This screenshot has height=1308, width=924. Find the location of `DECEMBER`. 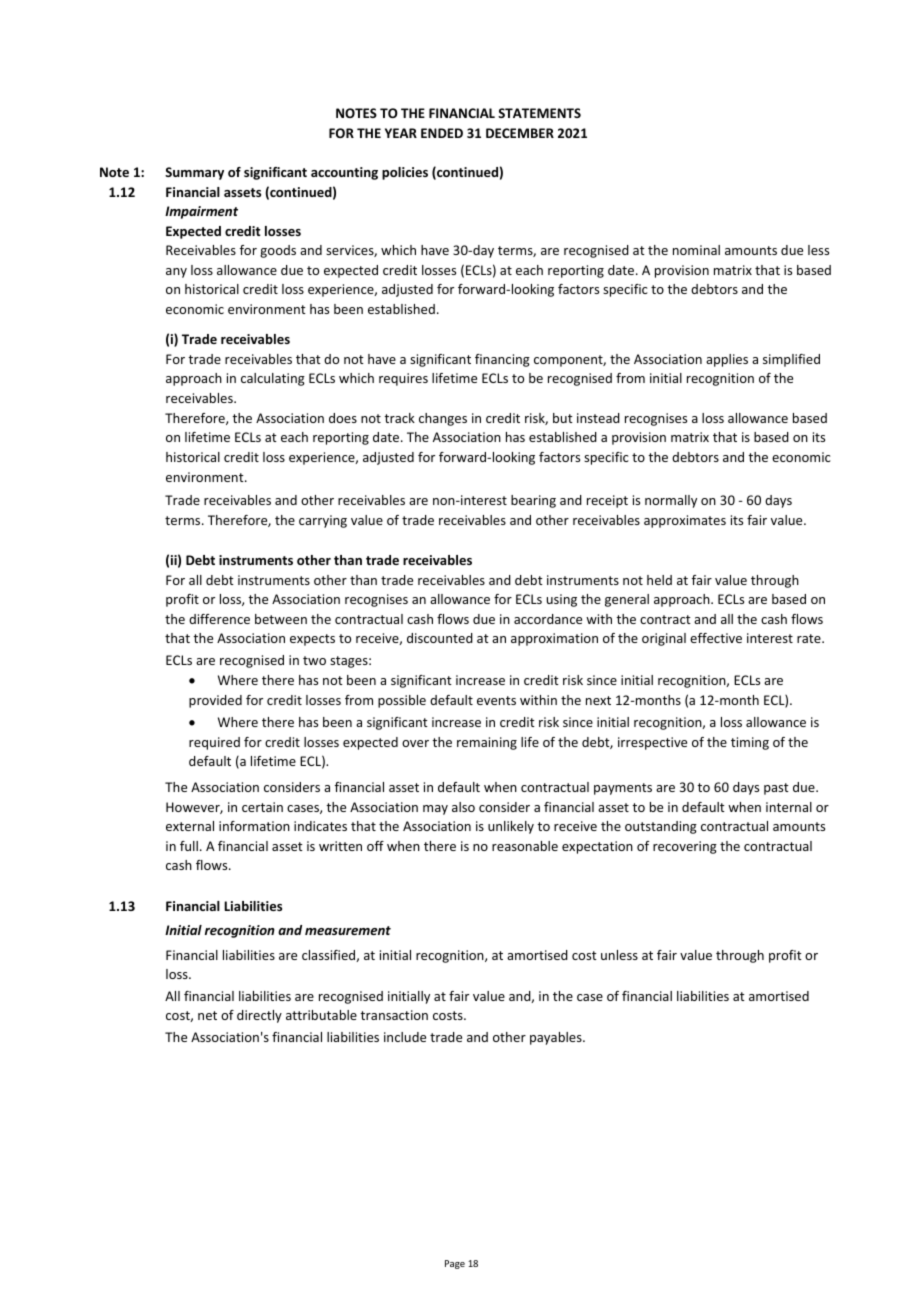

DECEMBER is located at coordinates (520, 133).
